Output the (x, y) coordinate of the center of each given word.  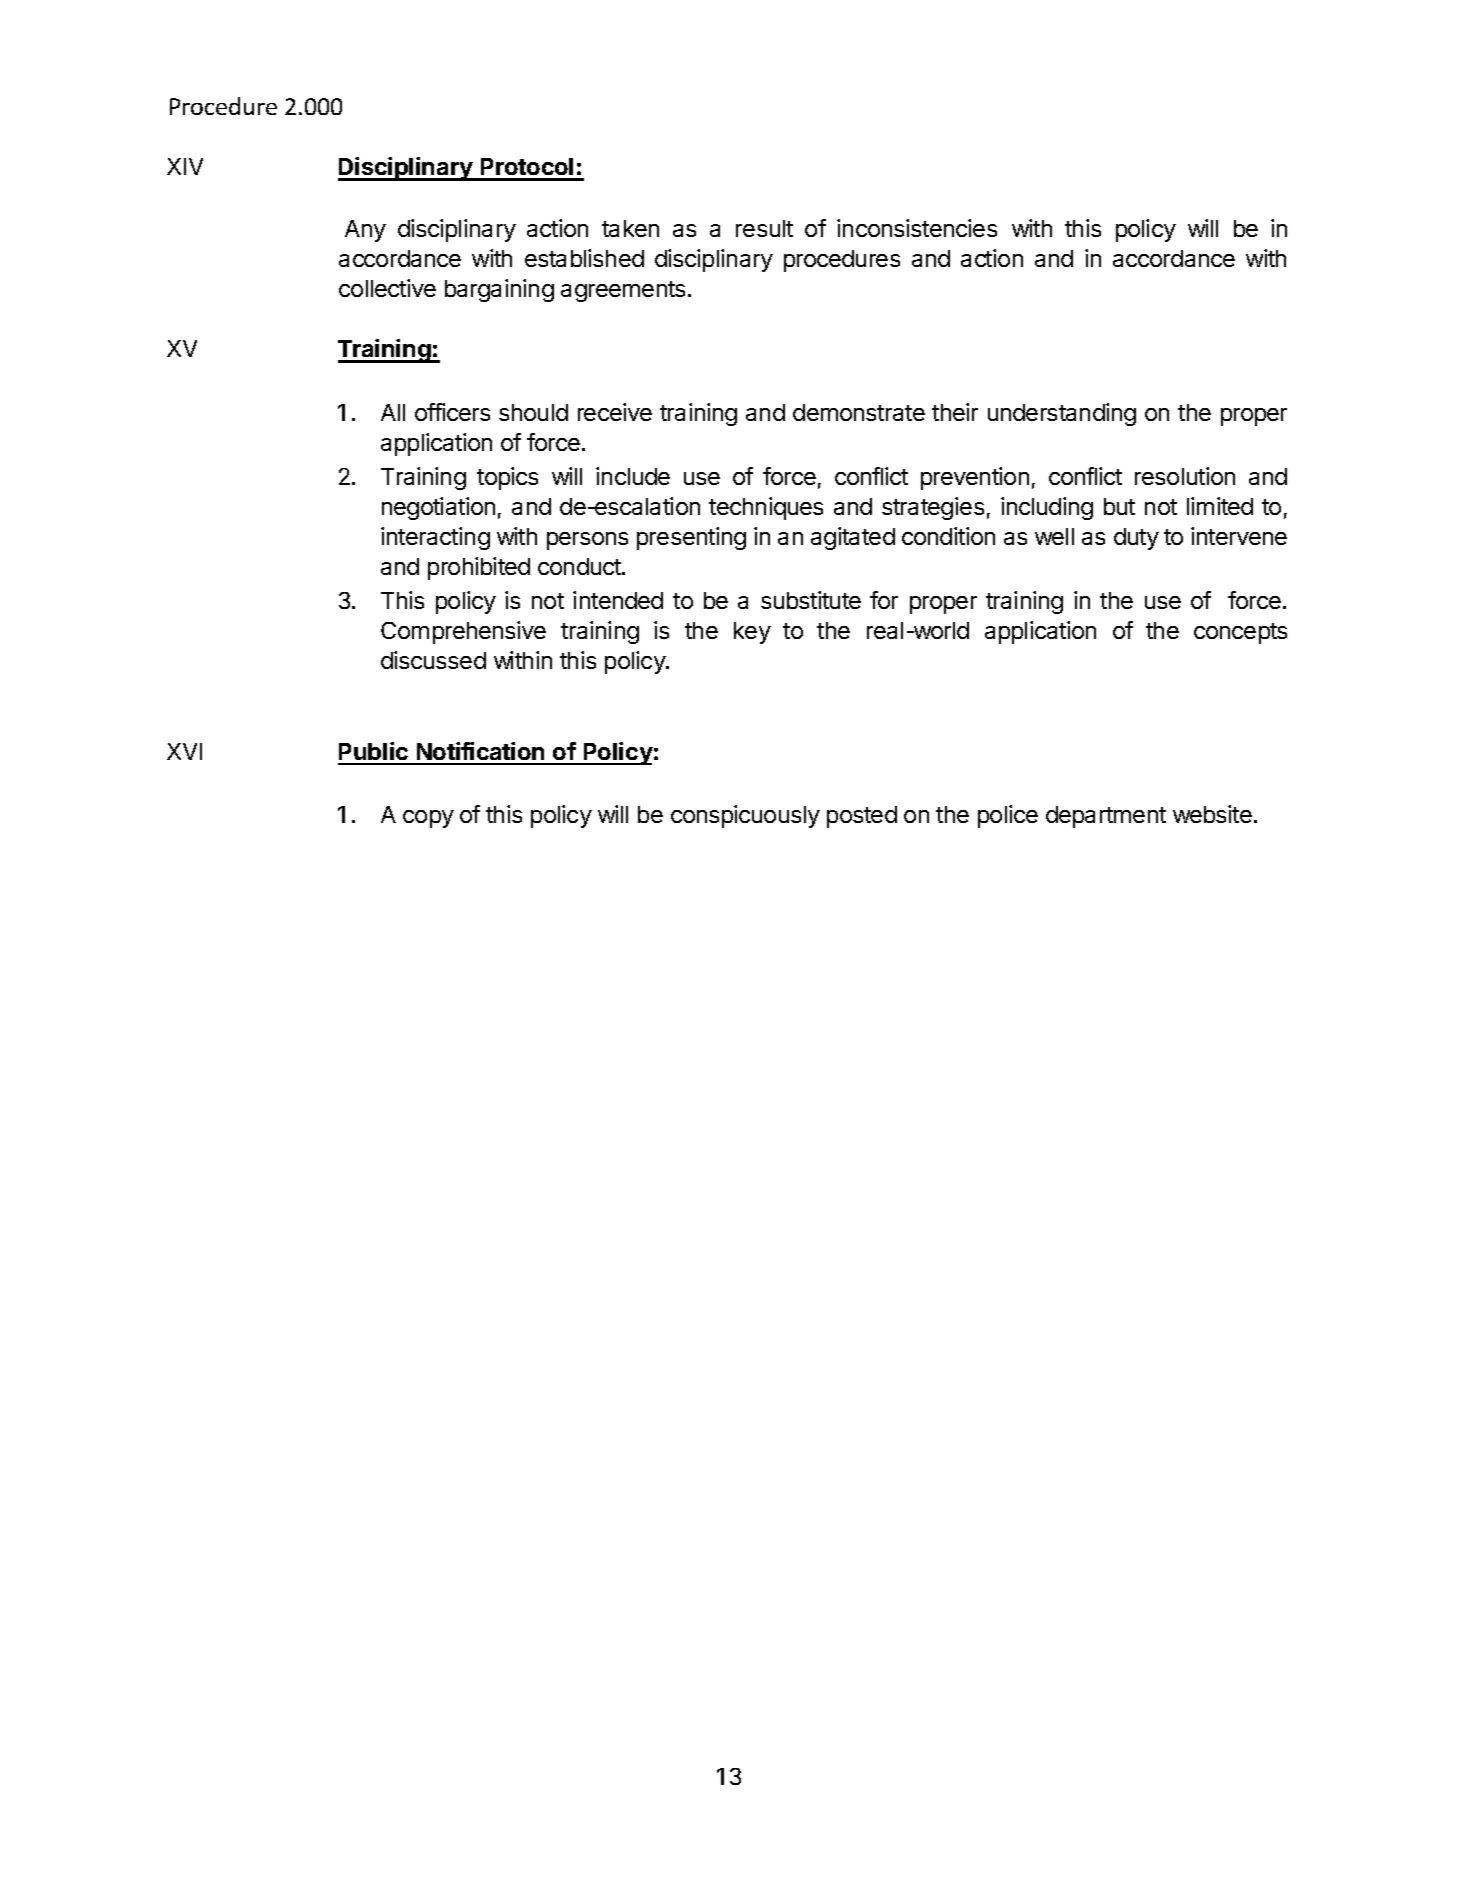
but (1119, 506)
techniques (766, 508)
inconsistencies (917, 228)
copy (428, 819)
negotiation (438, 508)
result (764, 228)
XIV (185, 166)
